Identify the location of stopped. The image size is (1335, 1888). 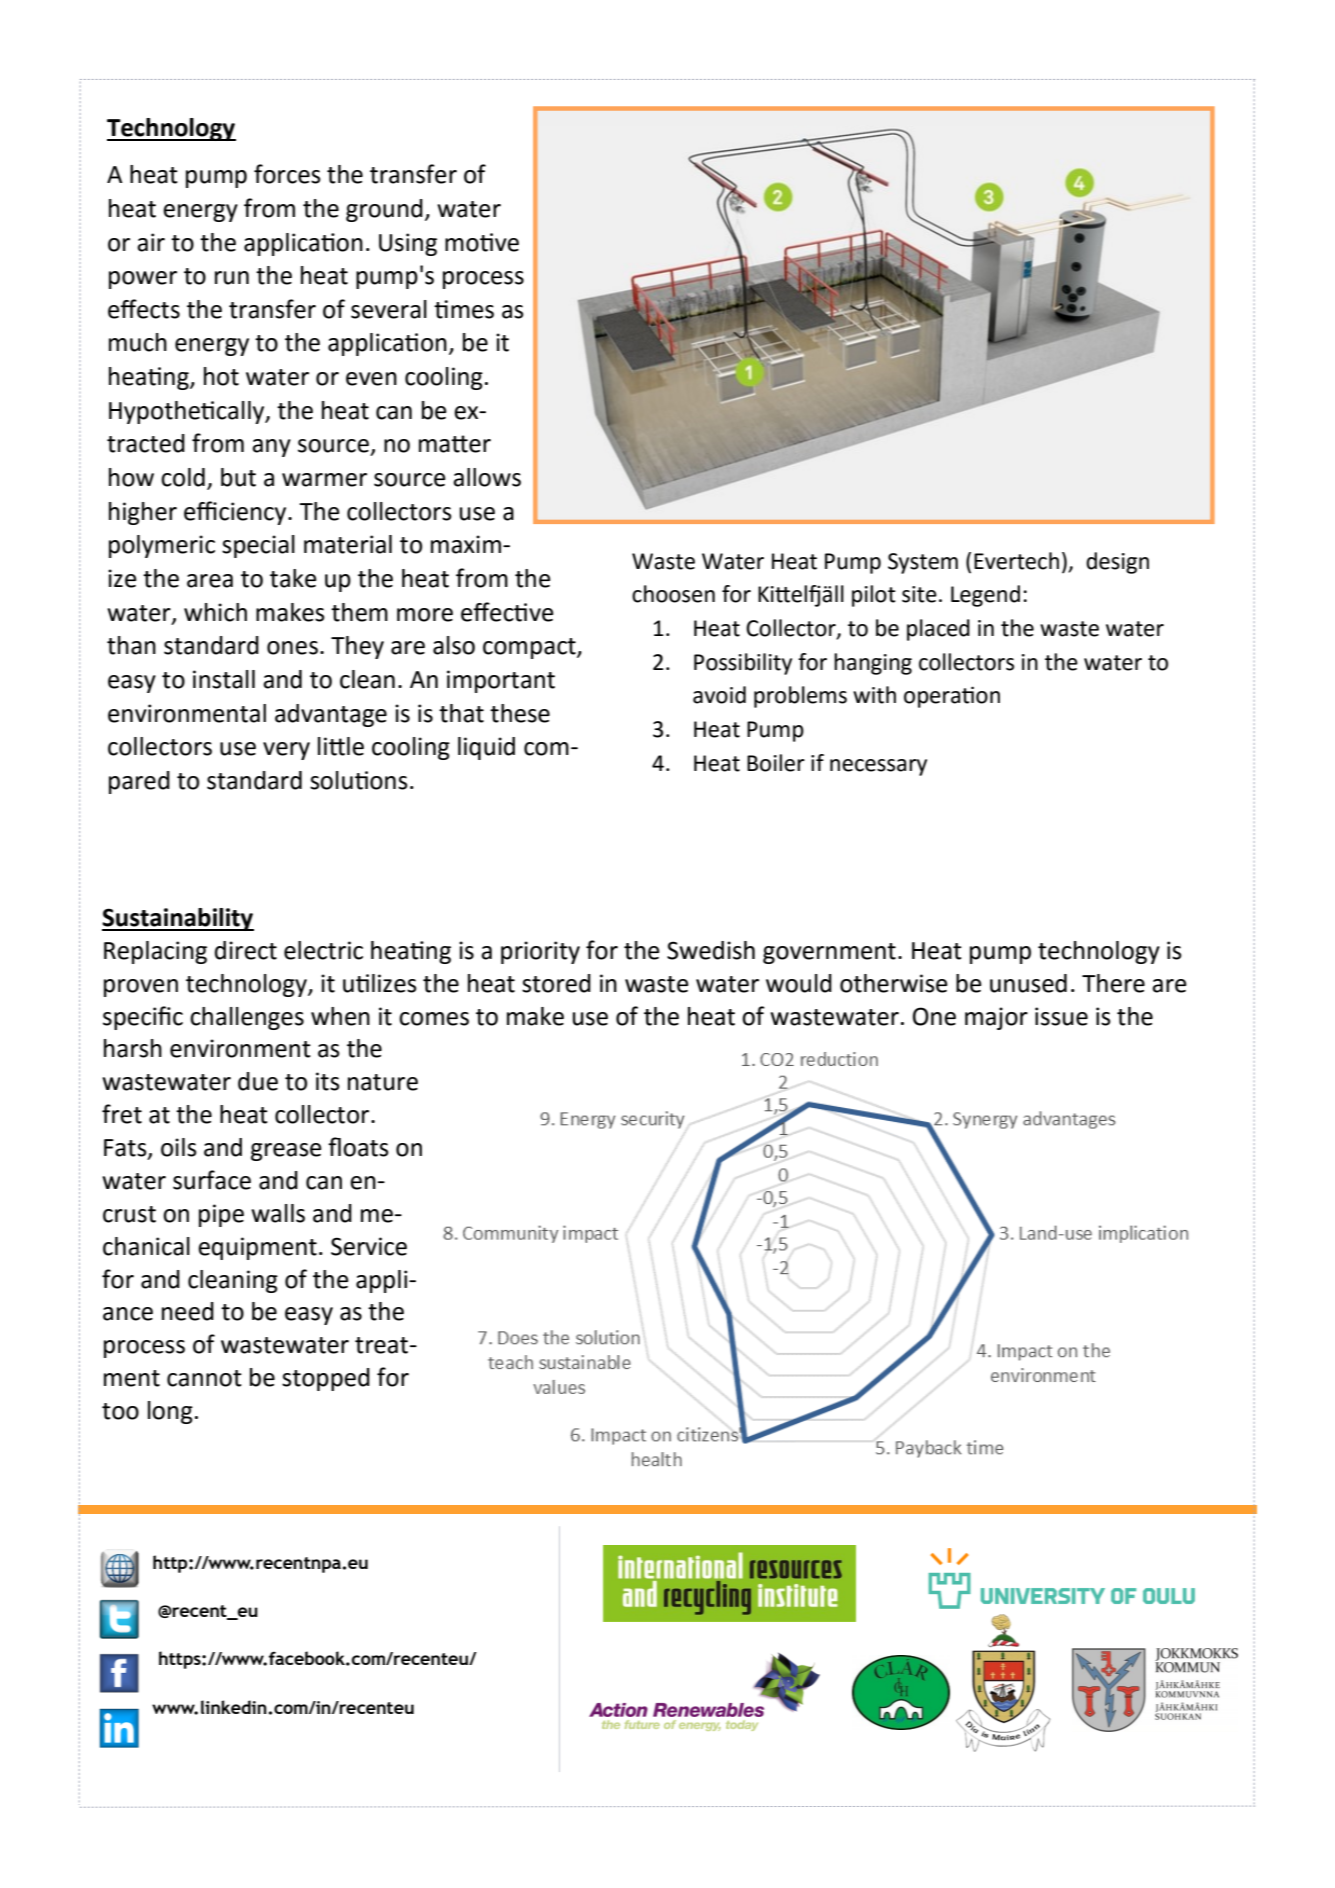
(326, 1379).
